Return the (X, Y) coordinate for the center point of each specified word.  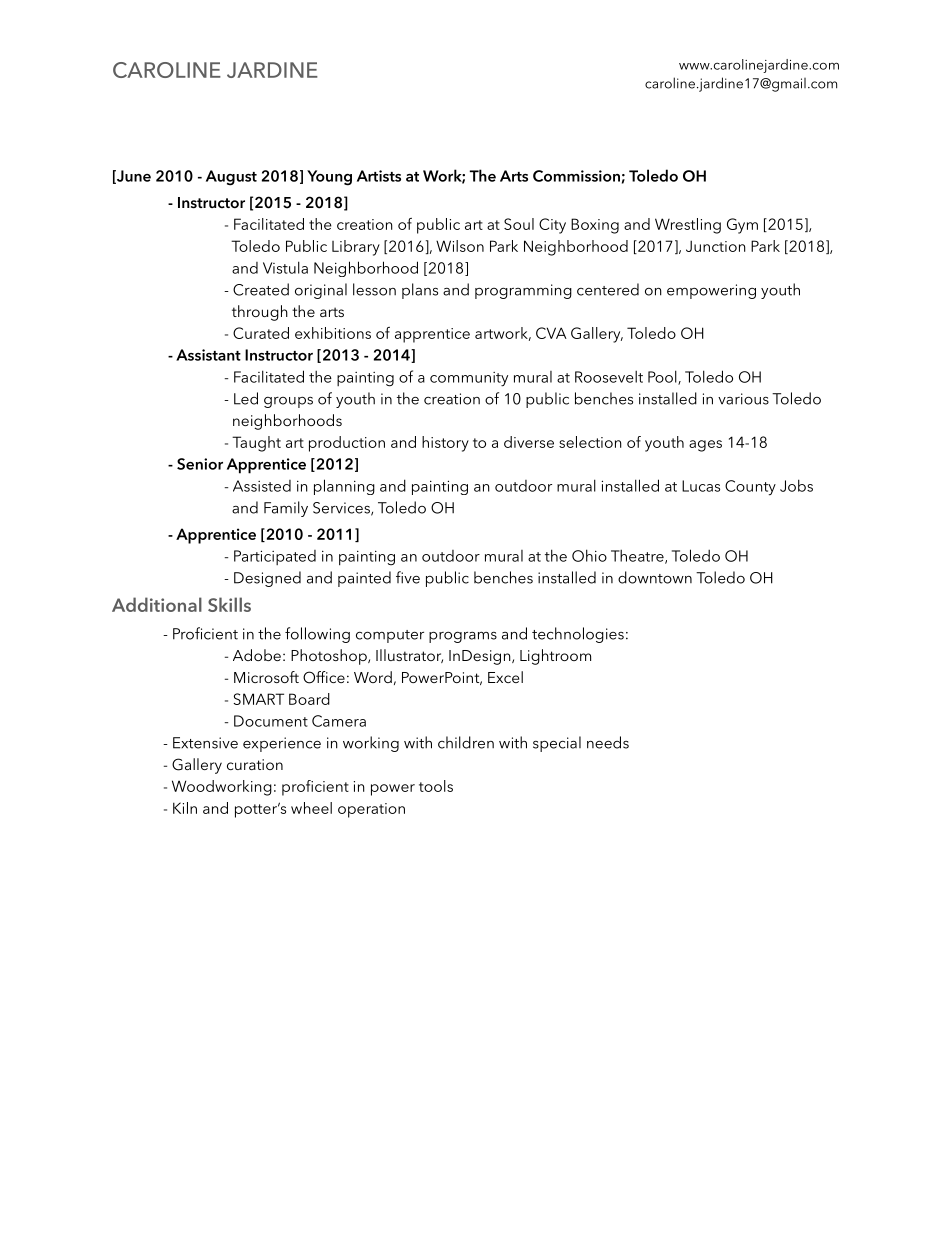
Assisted (262, 486)
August (231, 178)
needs (608, 742)
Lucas (701, 486)
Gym (742, 226)
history (445, 444)
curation (255, 764)
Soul (519, 224)
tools (436, 786)
